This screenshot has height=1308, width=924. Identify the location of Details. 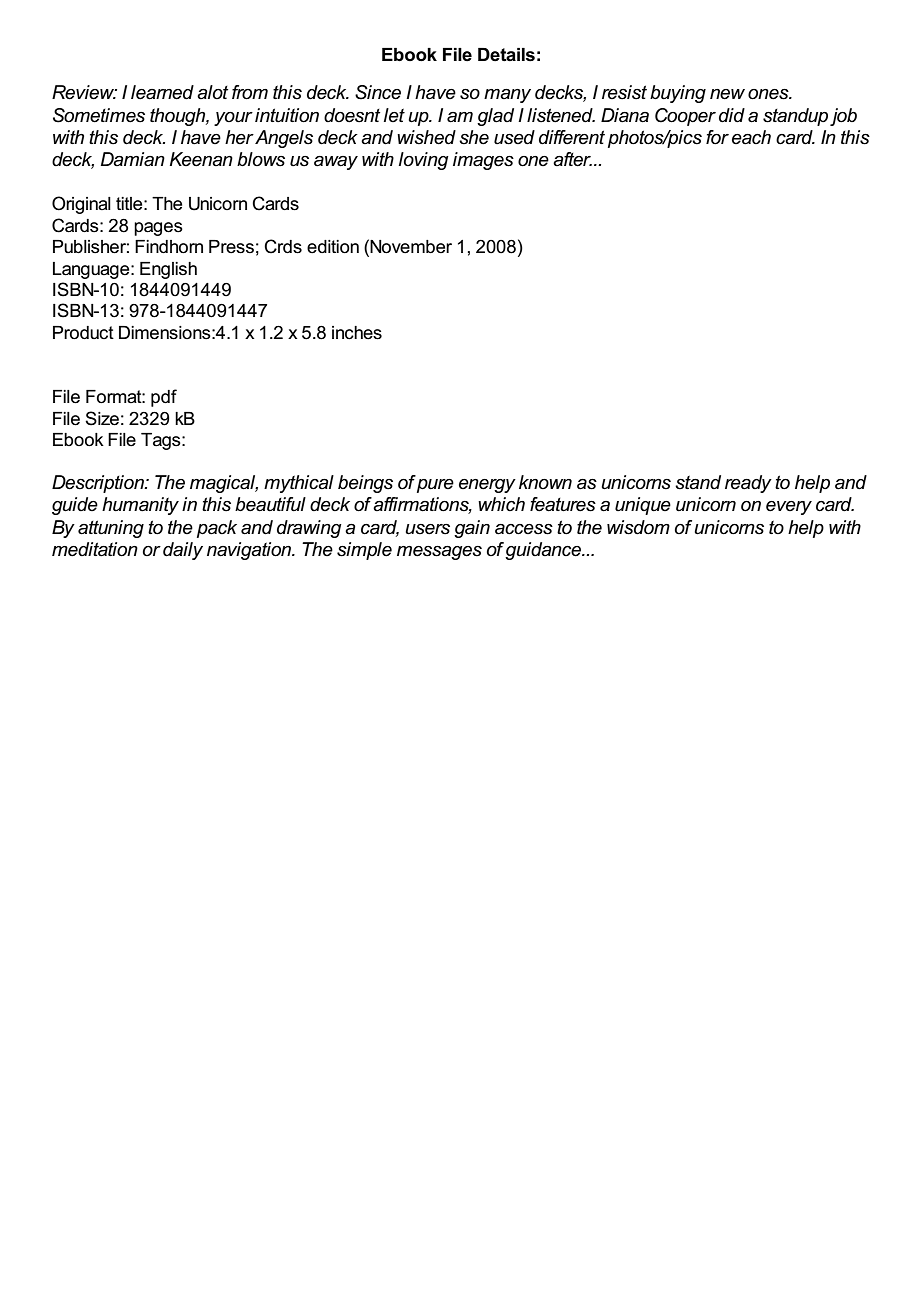
(506, 55).
